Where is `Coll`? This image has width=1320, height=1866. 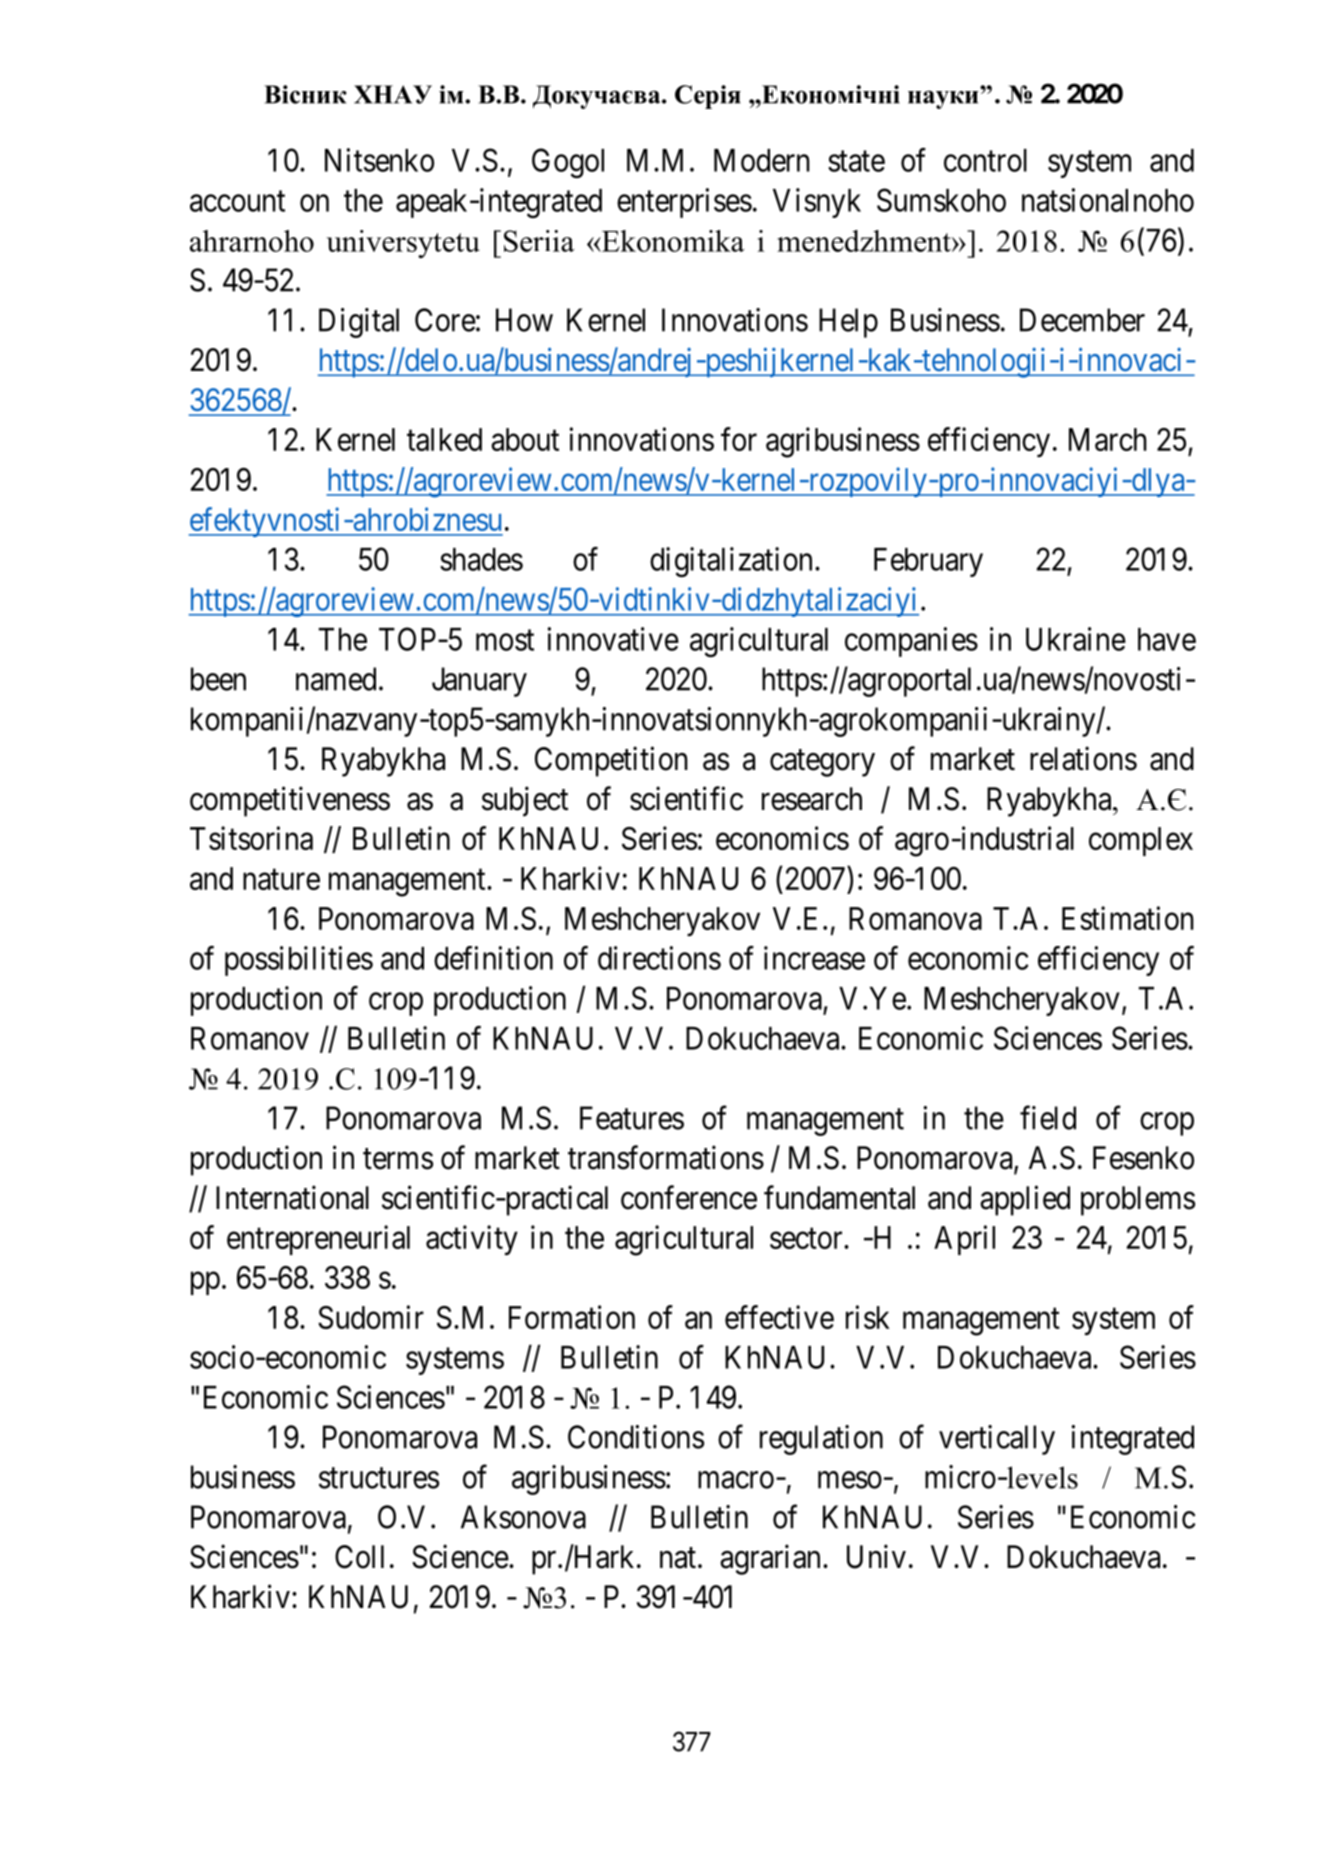
Coll is located at coordinates (359, 1557).
